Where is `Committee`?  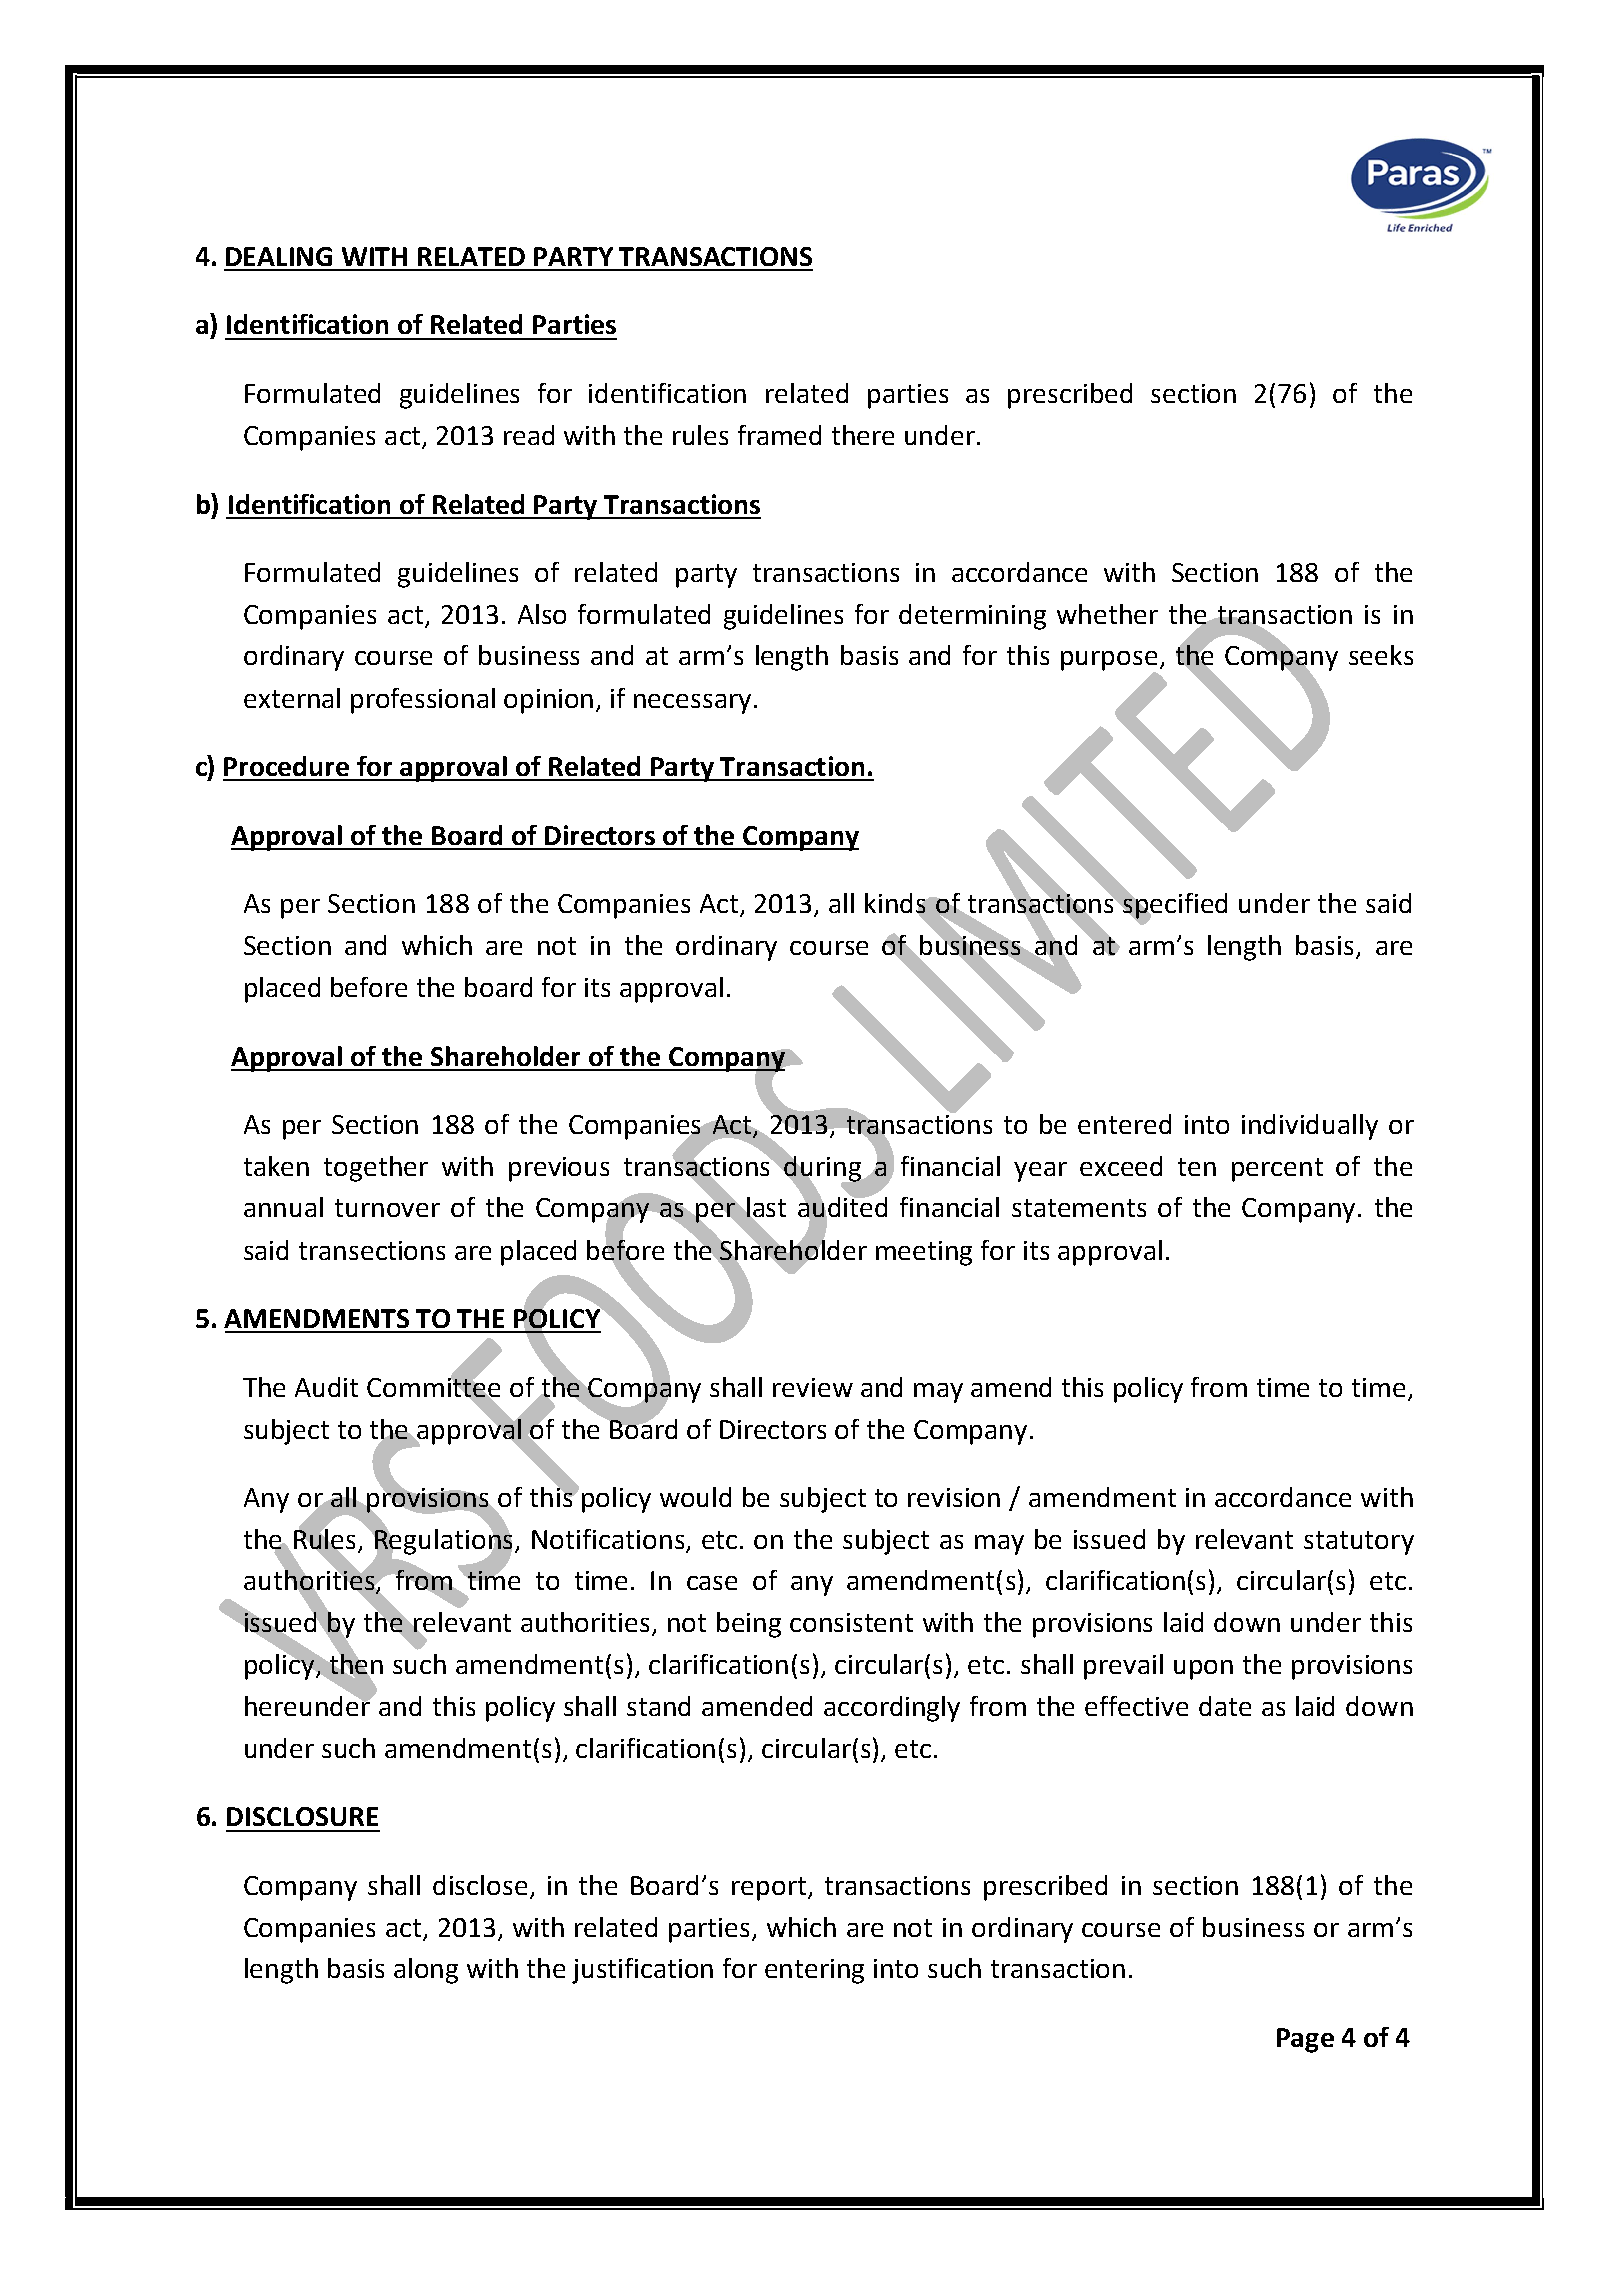 Committee is located at coordinates (433, 1387).
